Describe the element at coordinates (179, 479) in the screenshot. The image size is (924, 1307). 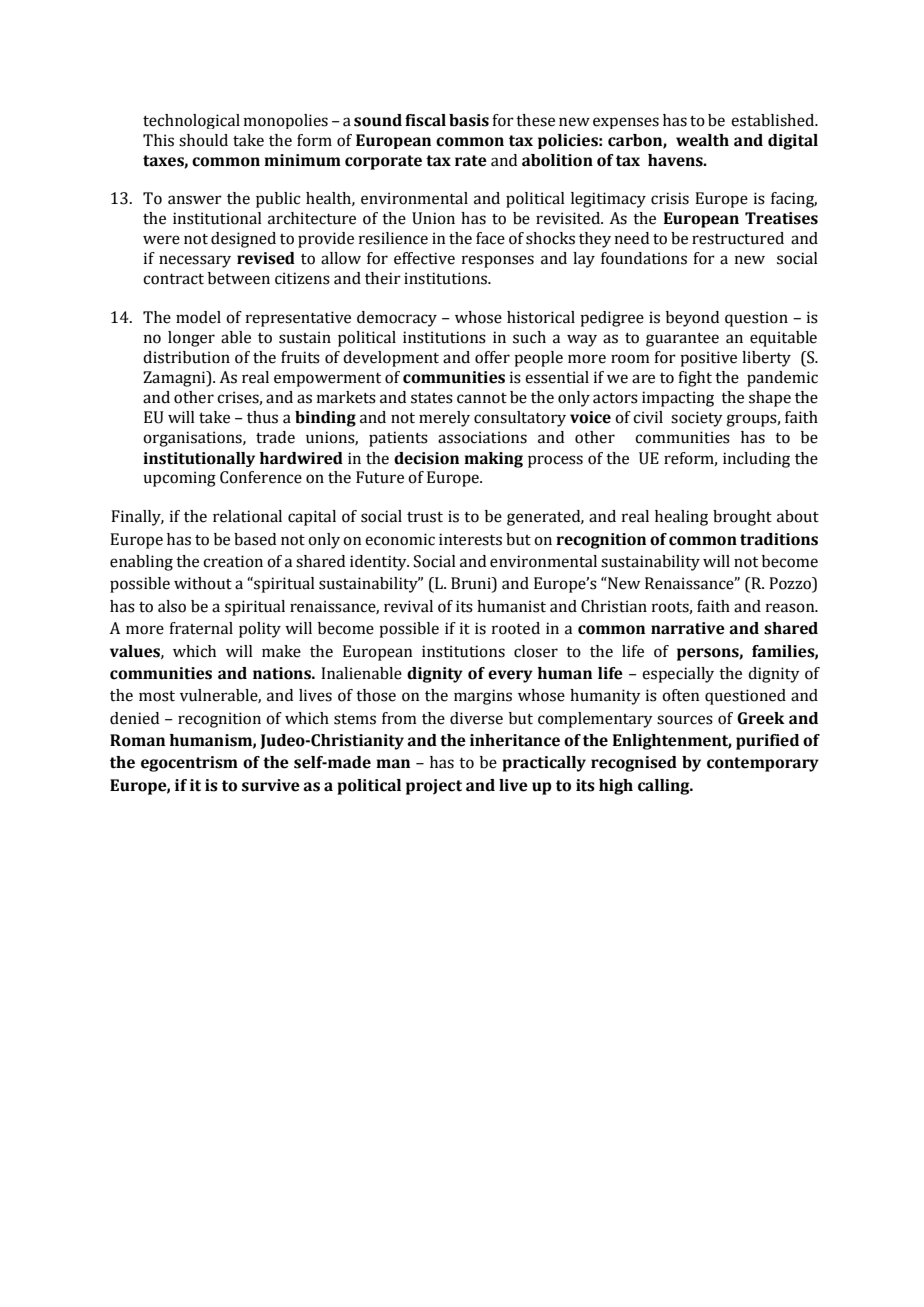
I see `upcoming` at that location.
